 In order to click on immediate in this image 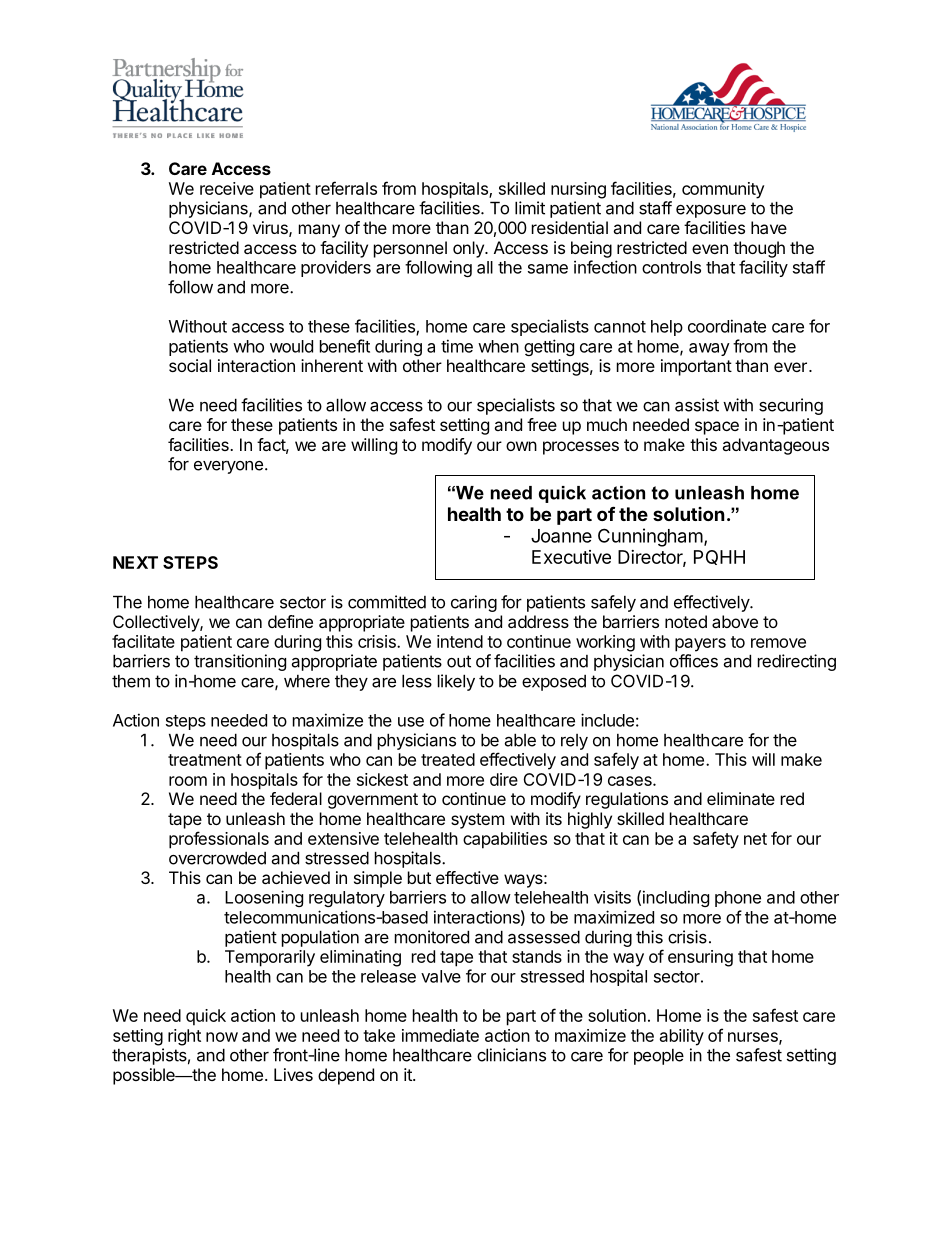, I will do `click(440, 1035)`.
